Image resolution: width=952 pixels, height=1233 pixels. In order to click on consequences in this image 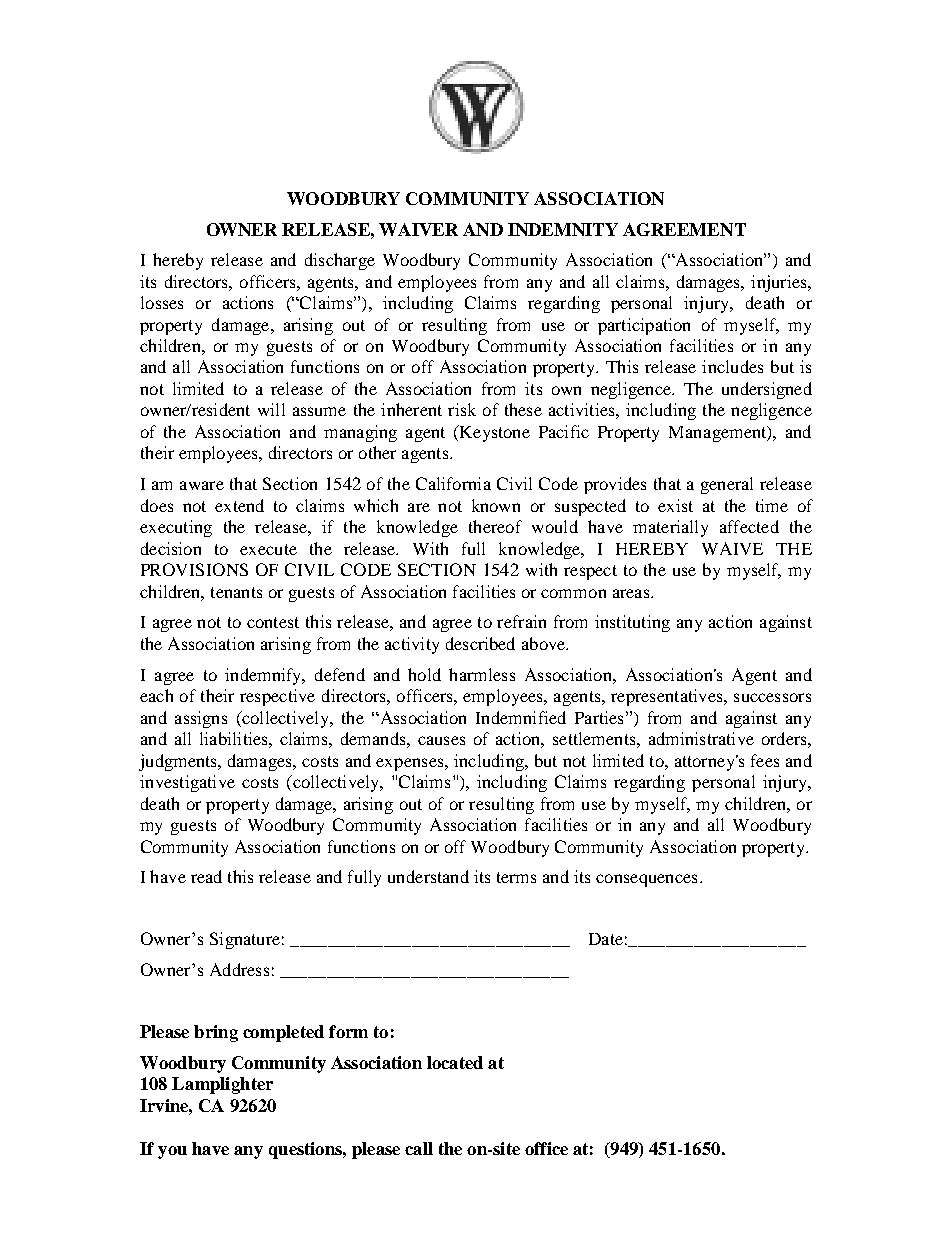, I will do `click(646, 880)`.
